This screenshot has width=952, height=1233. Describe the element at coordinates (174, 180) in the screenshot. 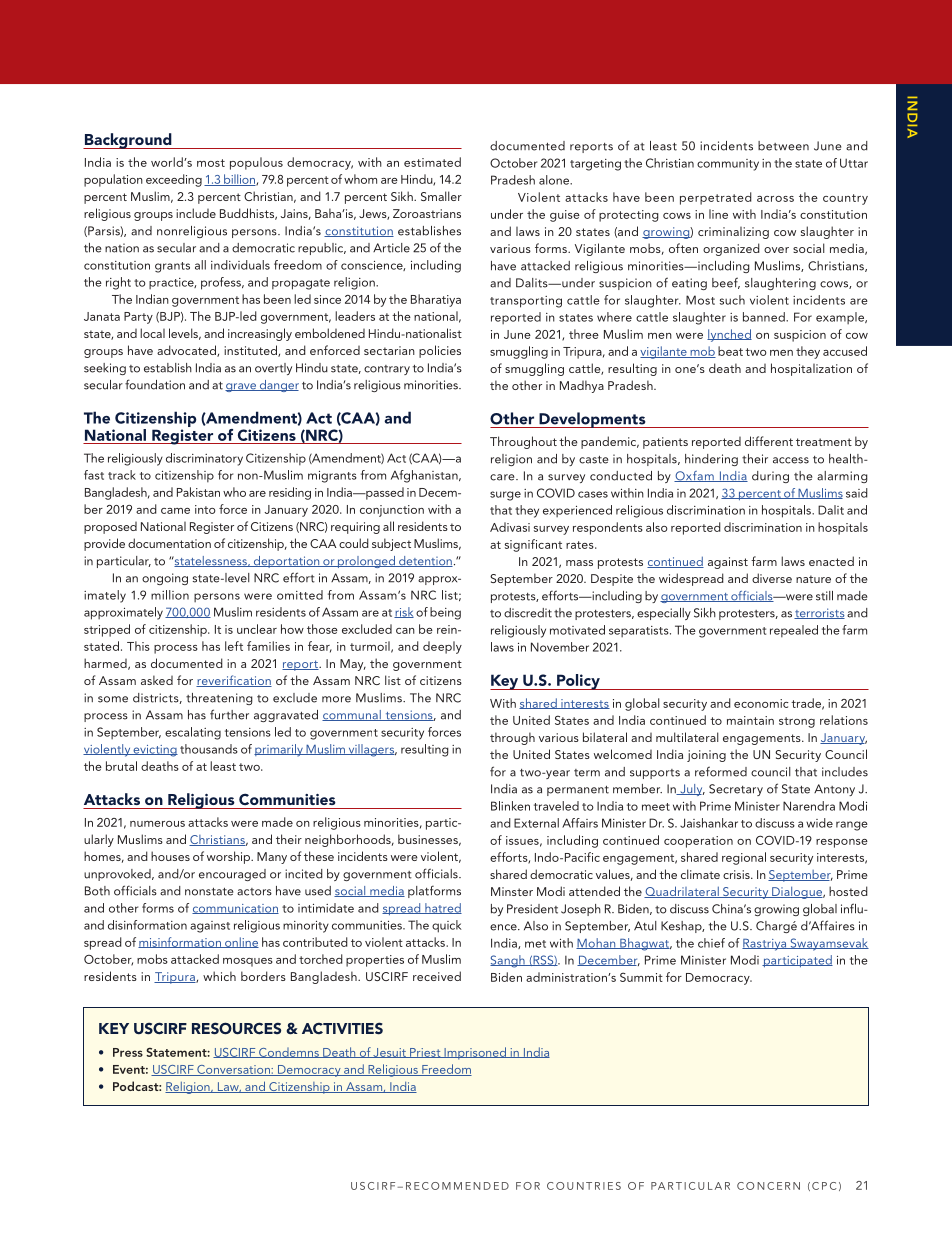

I see `exceeding` at that location.
